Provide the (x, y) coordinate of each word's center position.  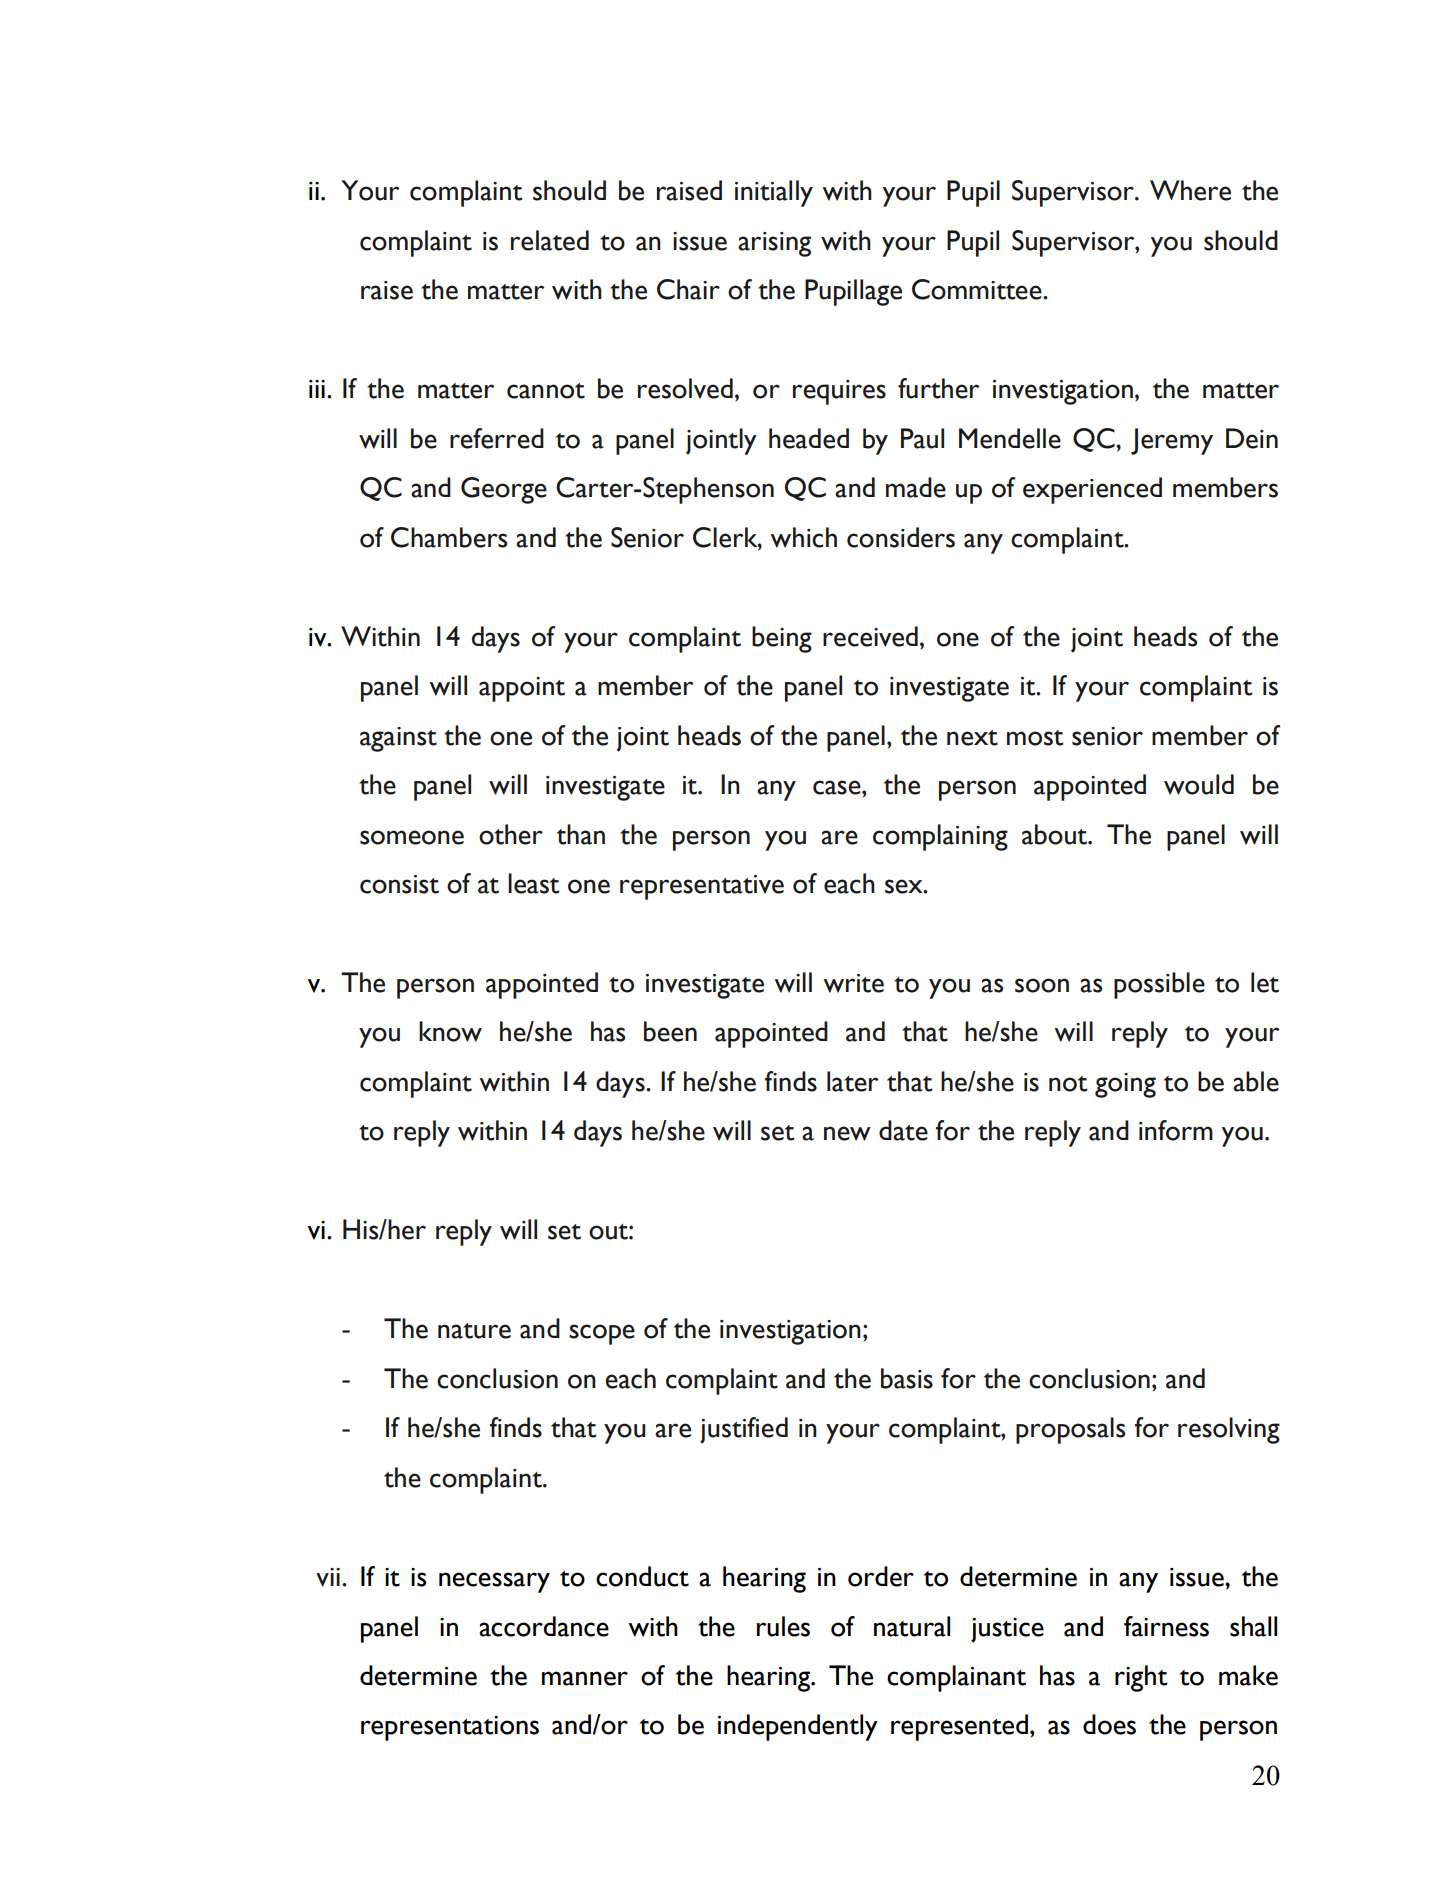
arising (774, 244)
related (550, 240)
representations (450, 1728)
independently (798, 1727)
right (1141, 1678)
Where (1190, 190)
